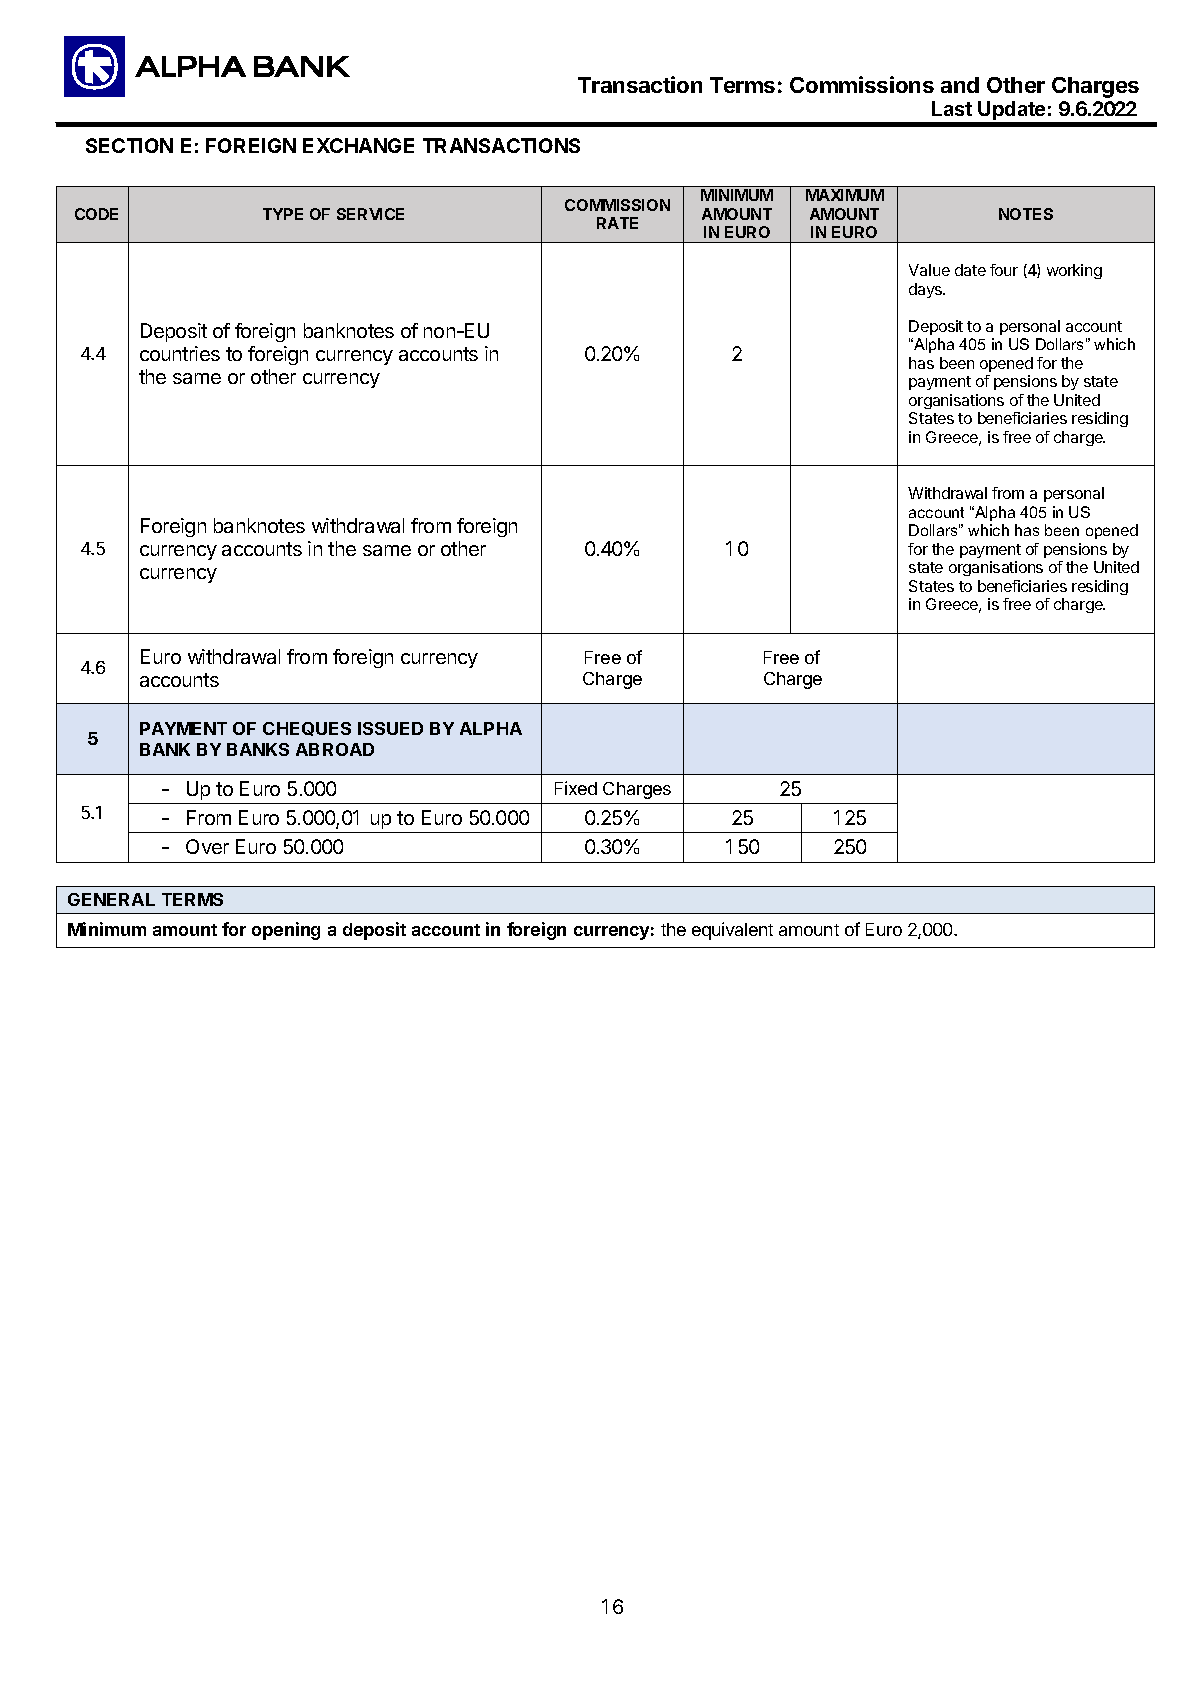 This screenshot has height=1693, width=1197. Describe the element at coordinates (390, 728) in the screenshot. I see `ISSUED` at that location.
